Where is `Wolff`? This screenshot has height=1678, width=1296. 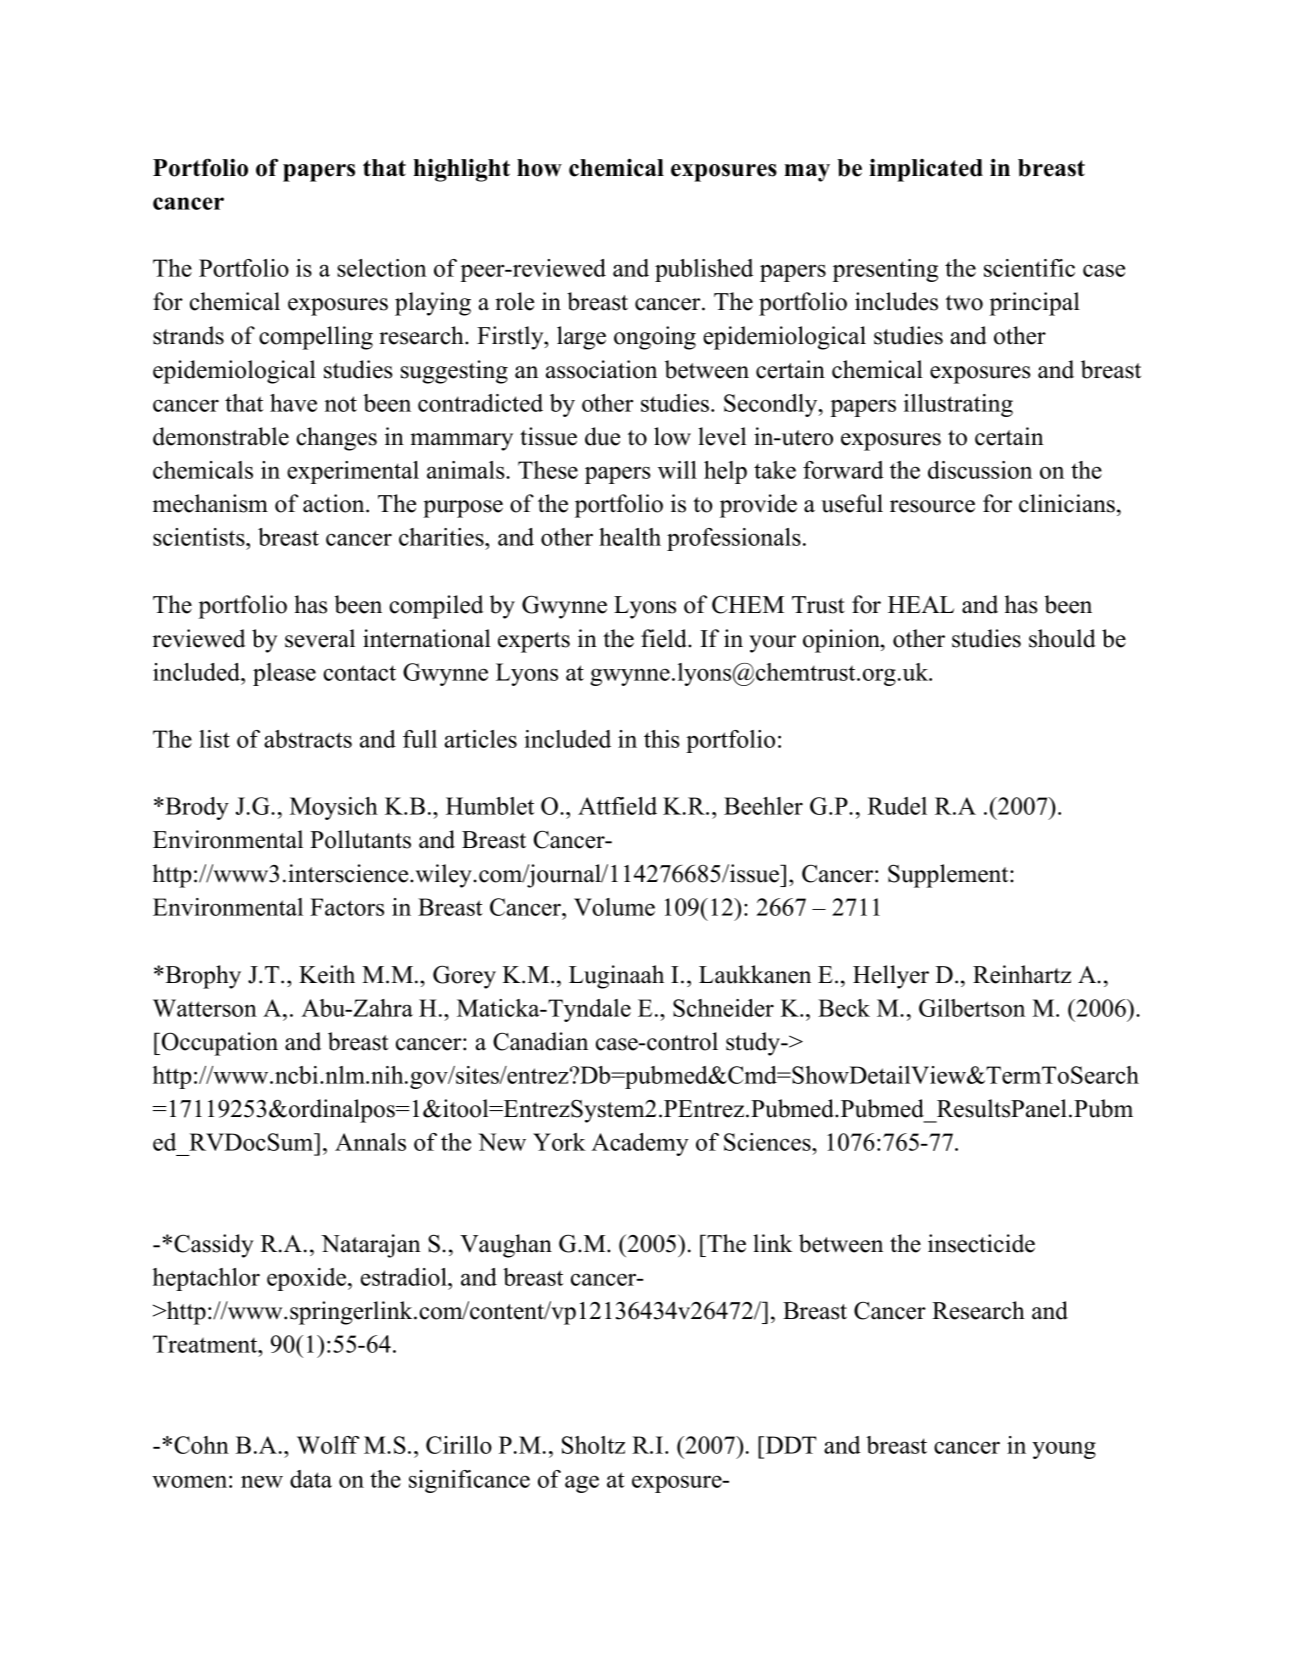 Wolff is located at coordinates (328, 1445).
